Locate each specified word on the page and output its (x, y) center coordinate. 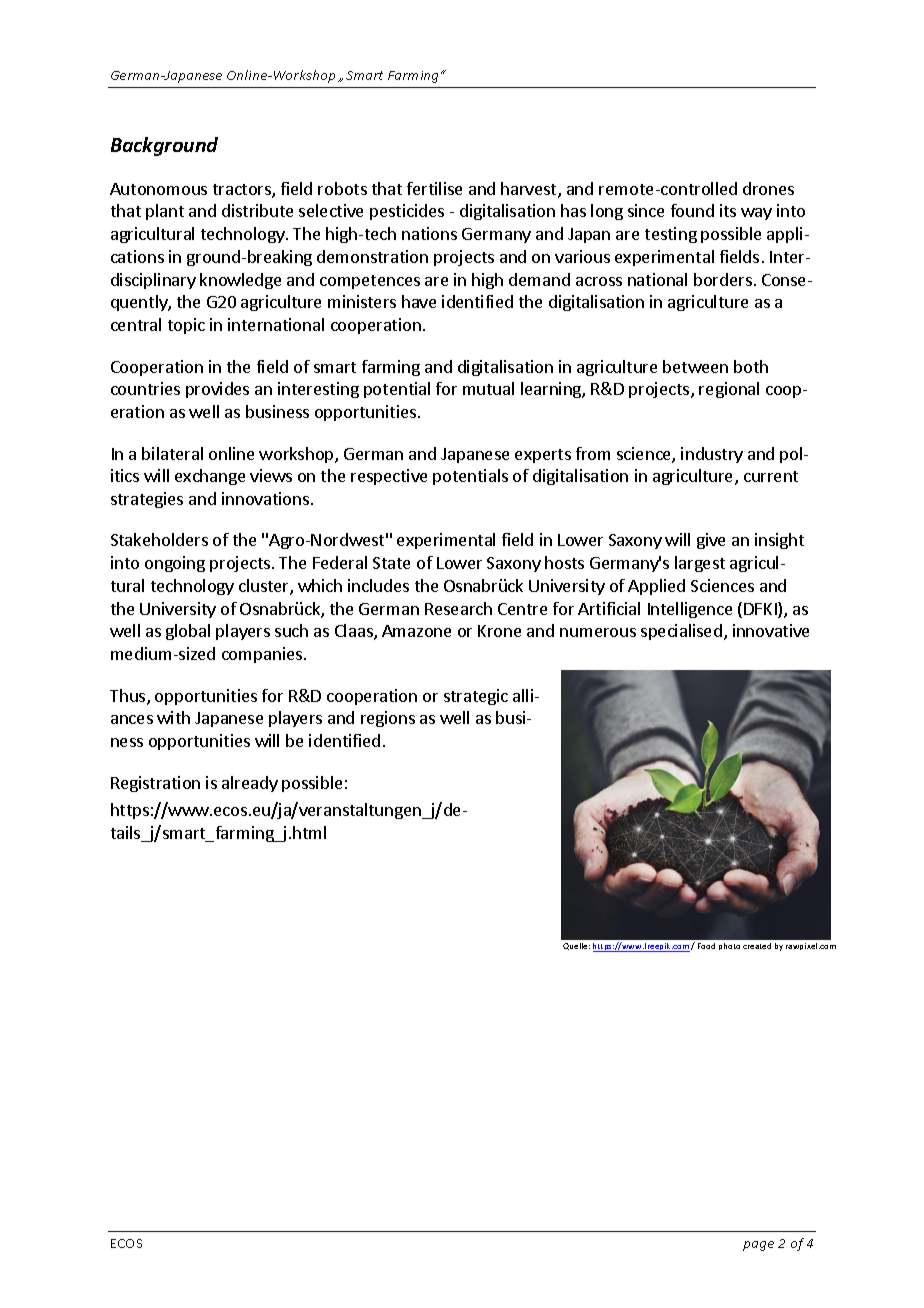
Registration (155, 784)
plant (165, 212)
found (692, 210)
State (391, 563)
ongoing (175, 564)
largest (700, 564)
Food (706, 946)
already (250, 784)
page (758, 1246)
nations (429, 233)
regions (388, 719)
